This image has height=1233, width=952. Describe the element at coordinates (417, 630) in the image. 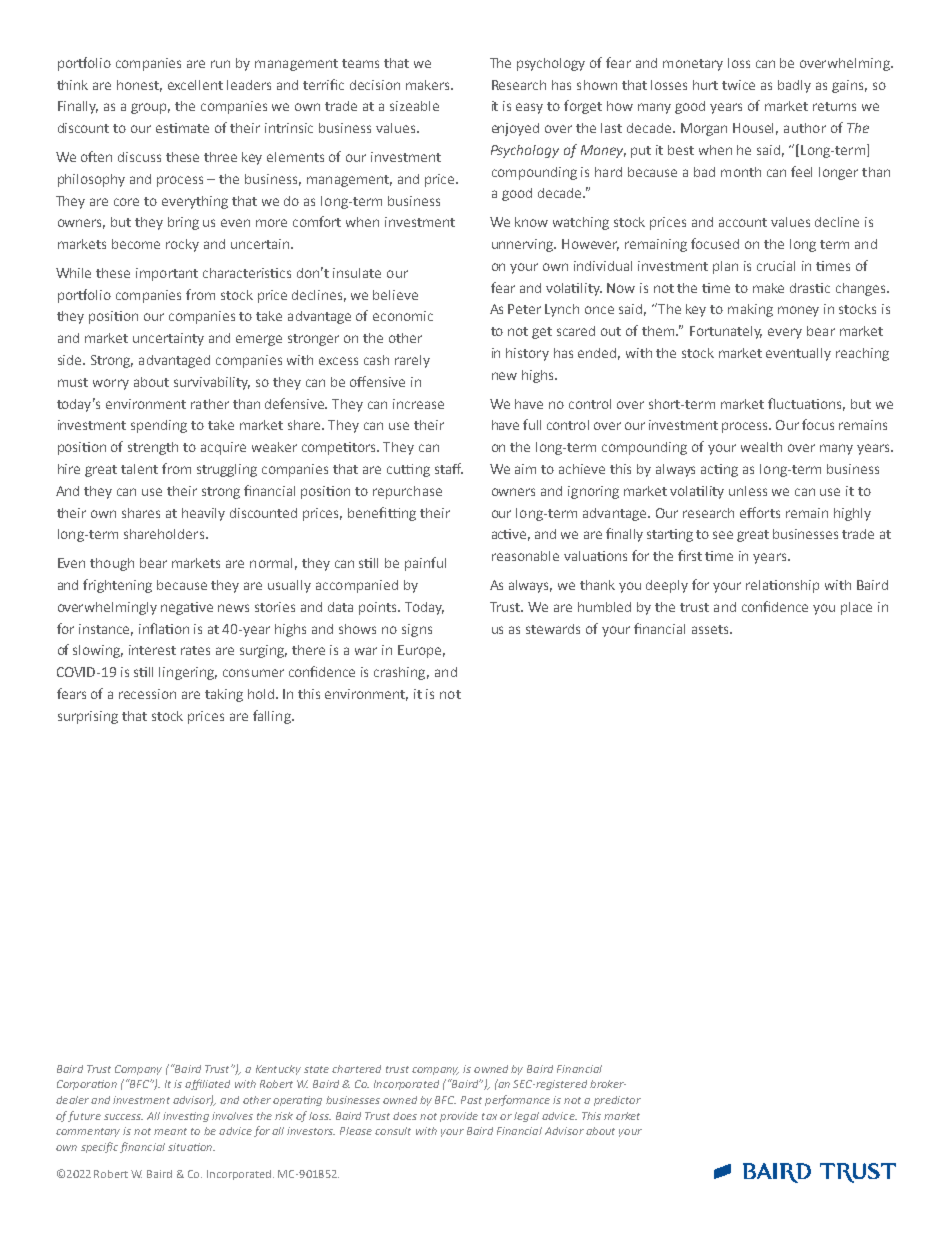

I see `signs` at that location.
